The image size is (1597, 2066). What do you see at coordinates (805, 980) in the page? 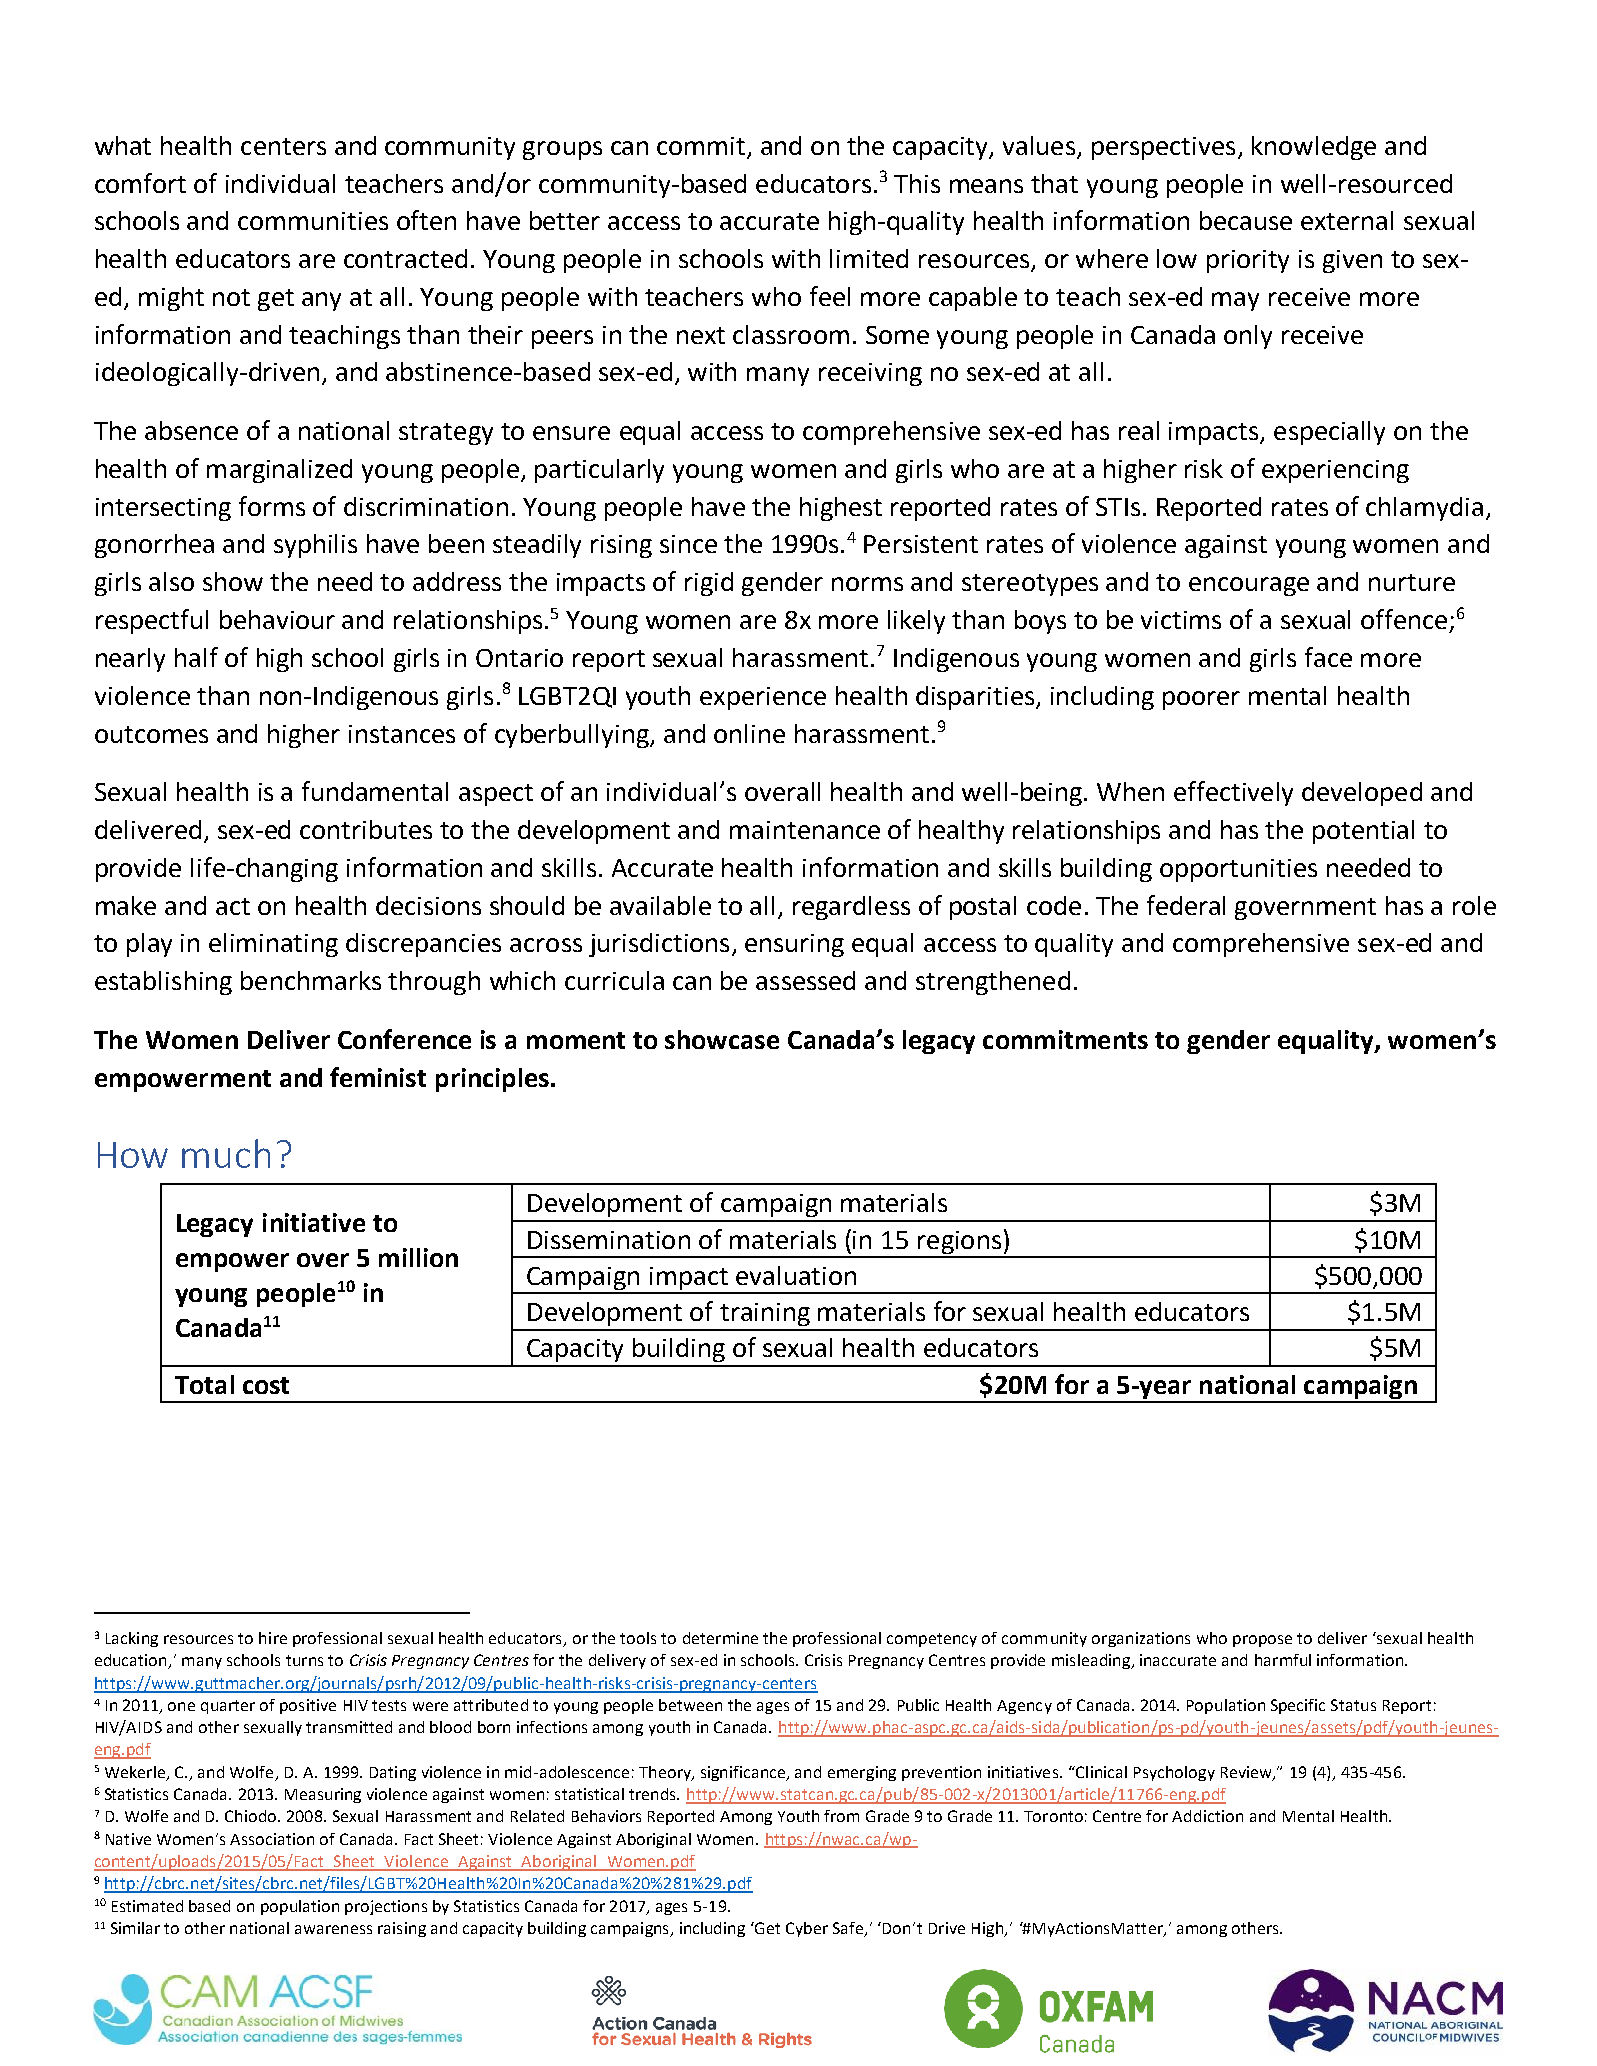
I see `assessed` at bounding box center [805, 980].
